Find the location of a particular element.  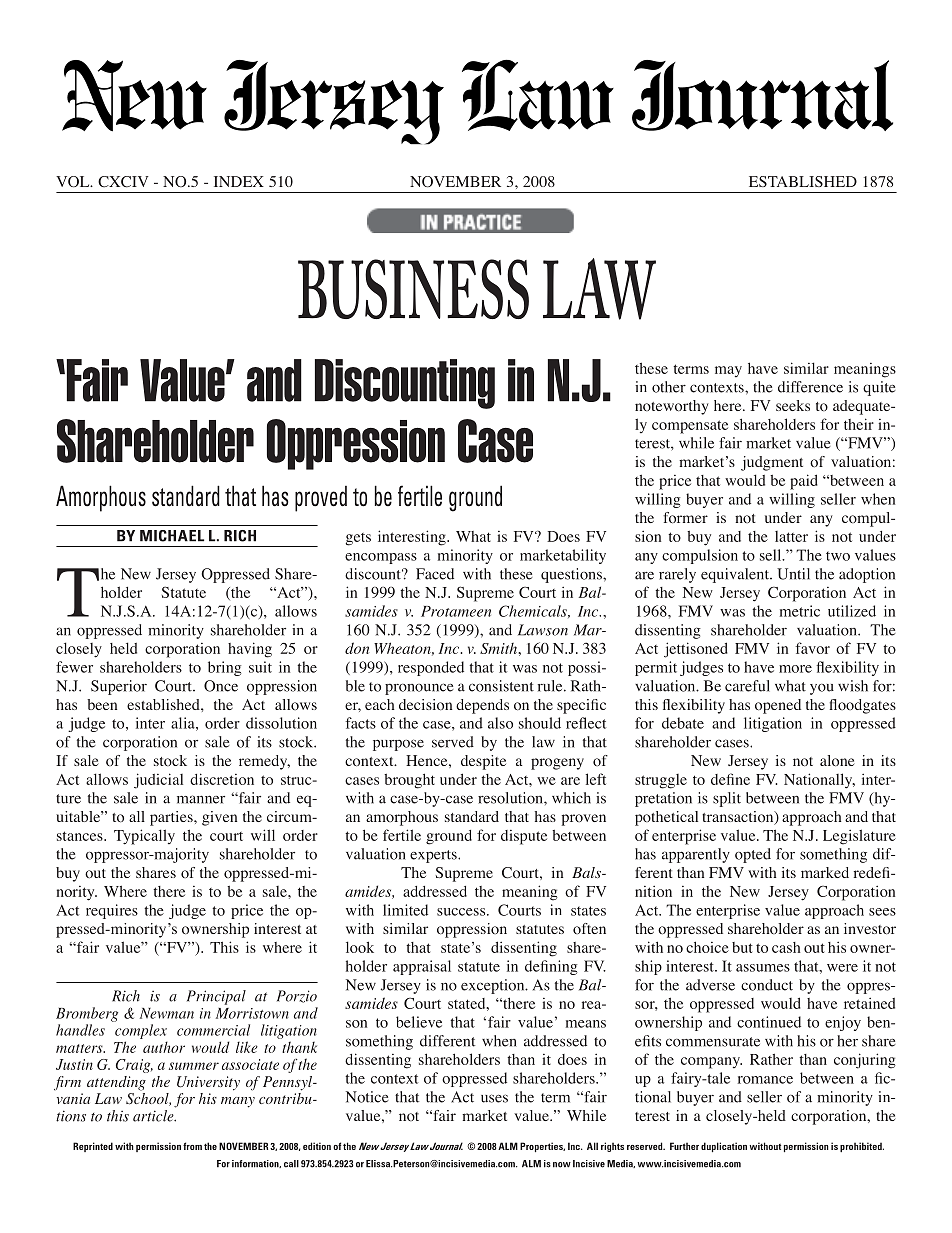

BUSINESS is located at coordinates (413, 289).
